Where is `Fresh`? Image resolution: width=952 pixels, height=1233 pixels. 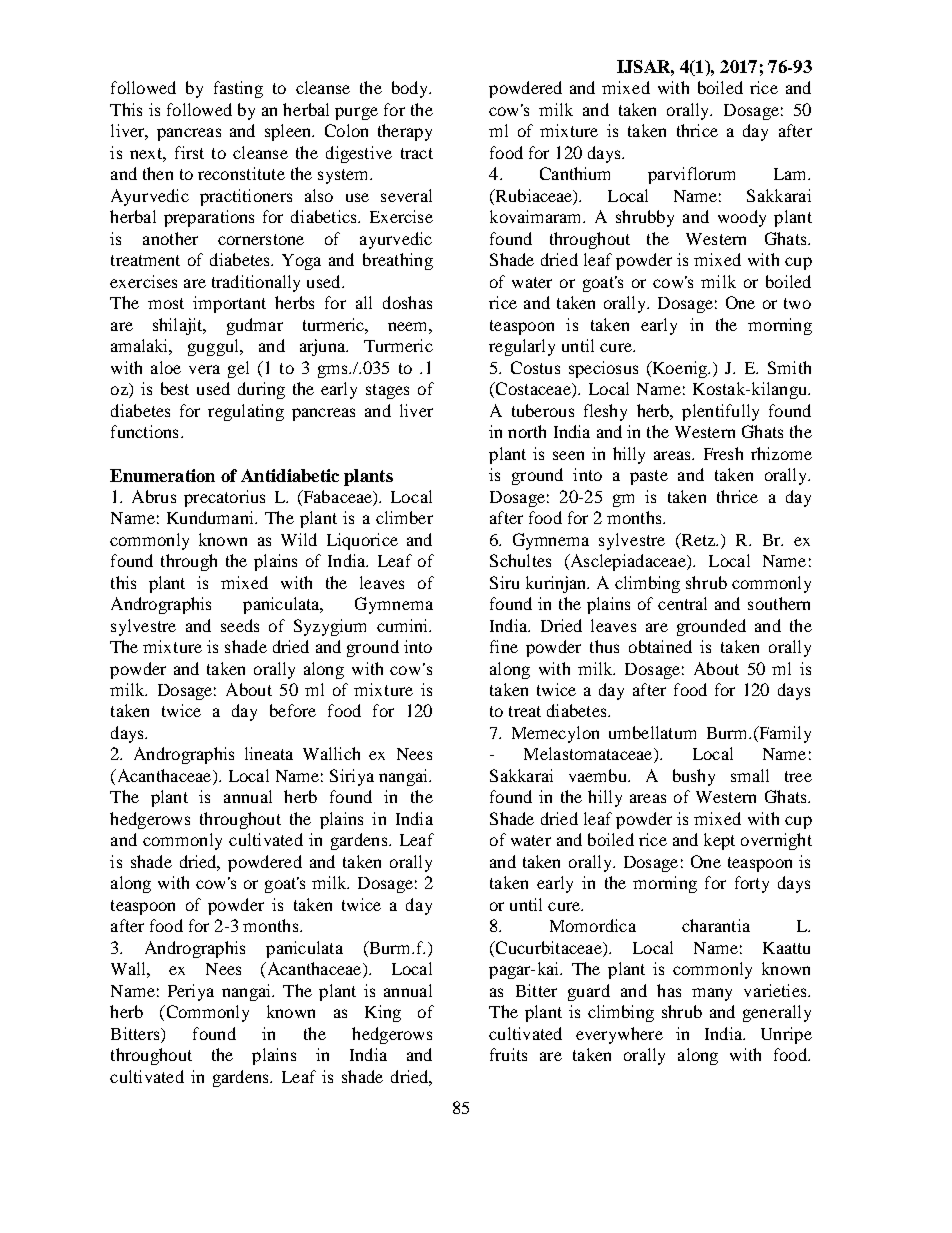
Fresh is located at coordinates (723, 453).
